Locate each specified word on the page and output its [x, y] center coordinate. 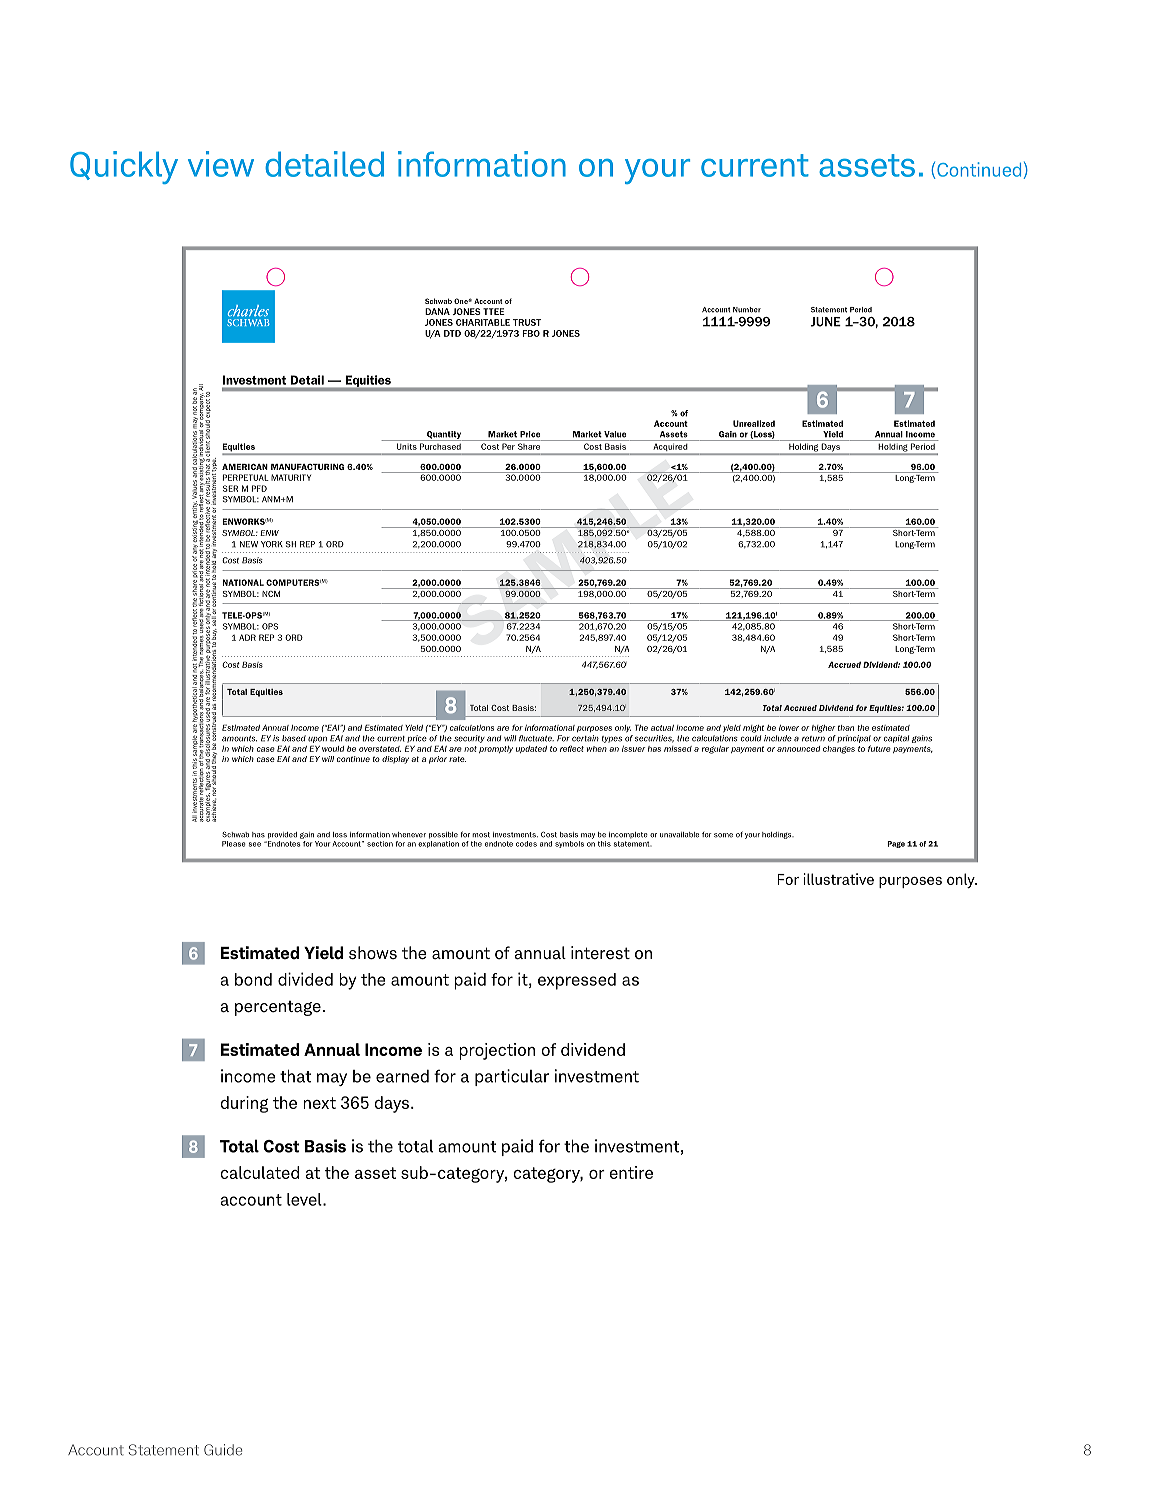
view [221, 164]
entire [631, 1172]
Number [747, 310]
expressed [577, 981]
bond [253, 979]
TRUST [527, 322]
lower [789, 728]
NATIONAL [243, 582]
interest [600, 953]
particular [512, 1077]
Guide [223, 1450]
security [469, 739]
